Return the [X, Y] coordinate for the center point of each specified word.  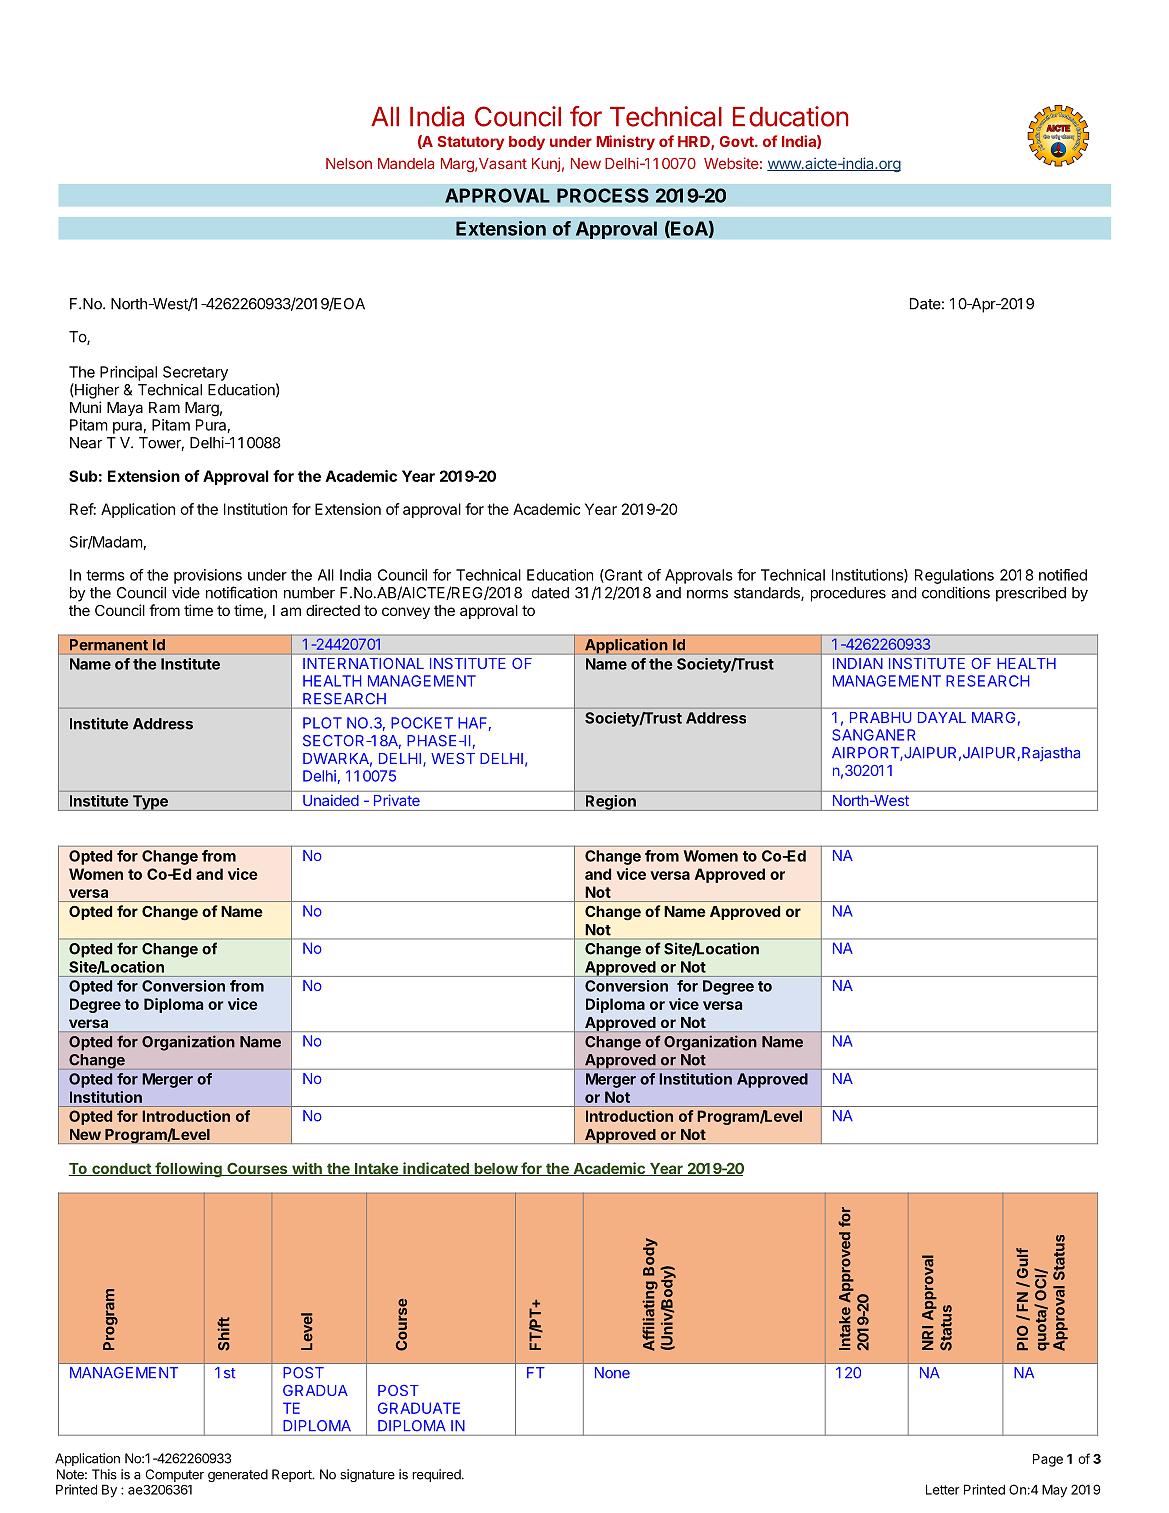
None [612, 1373]
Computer [175, 1475]
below [495, 1169]
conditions [956, 593]
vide [186, 593]
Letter [943, 1489]
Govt [737, 141]
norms [707, 594]
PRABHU [880, 717]
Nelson [349, 163]
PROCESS [603, 195]
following [188, 1170]
